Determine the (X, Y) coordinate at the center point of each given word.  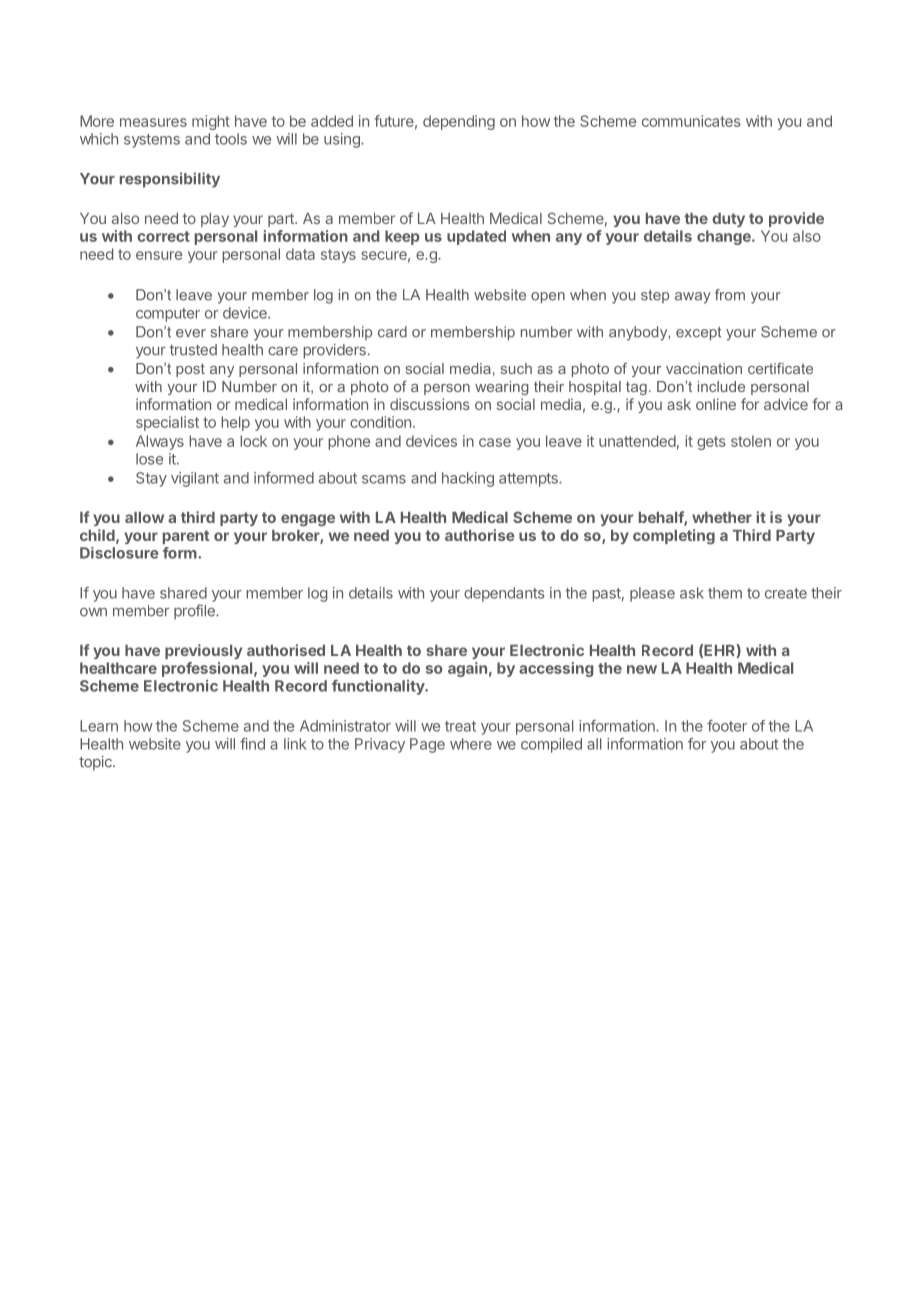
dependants (504, 594)
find (252, 744)
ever (191, 333)
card (392, 332)
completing (674, 537)
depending (459, 122)
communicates (691, 121)
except (699, 334)
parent (186, 537)
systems (152, 141)
